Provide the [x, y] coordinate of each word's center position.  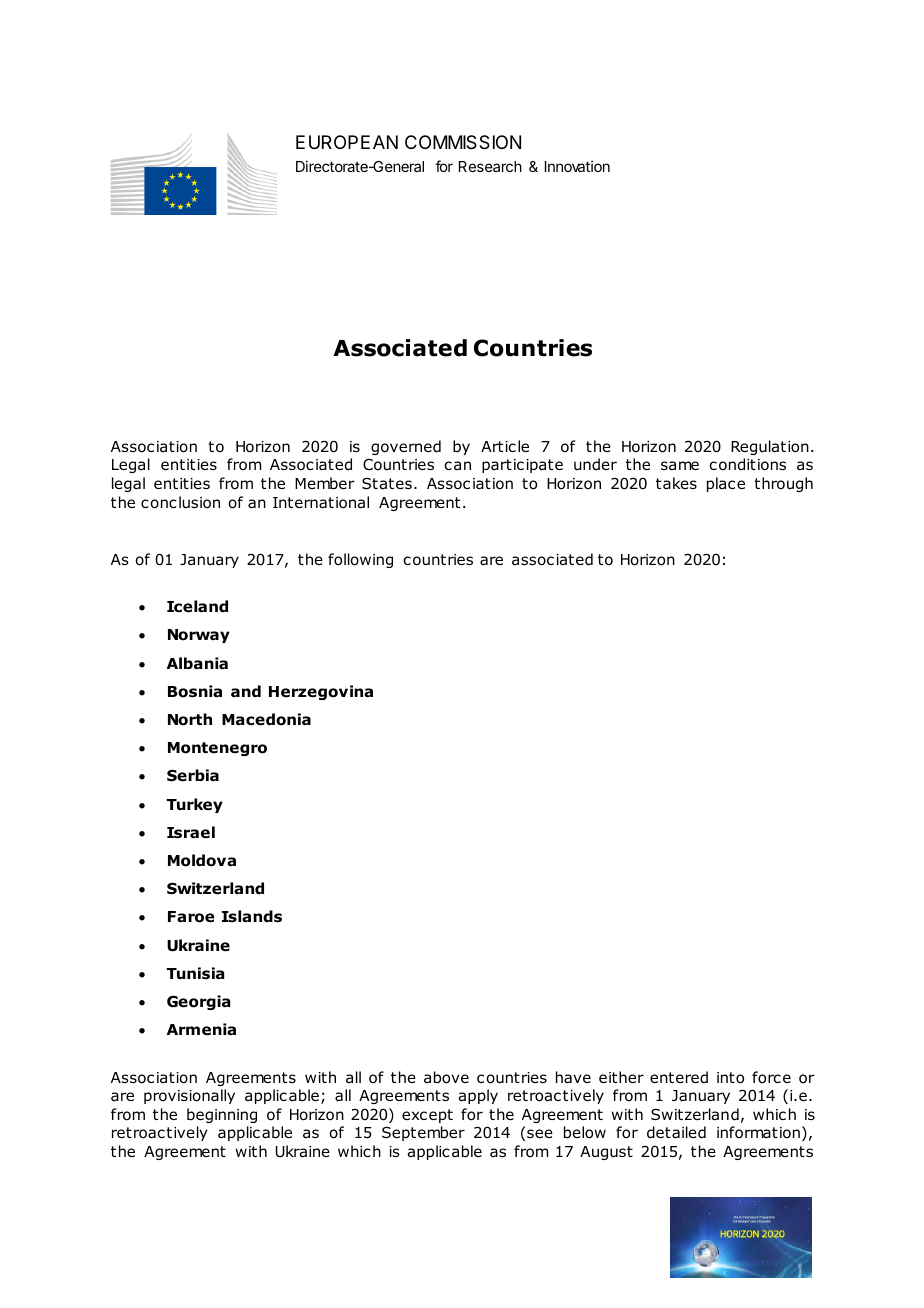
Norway [199, 636]
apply [478, 1096]
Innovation [577, 166]
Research [490, 166]
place [726, 484]
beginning [222, 1115]
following [360, 560]
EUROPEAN [347, 142]
